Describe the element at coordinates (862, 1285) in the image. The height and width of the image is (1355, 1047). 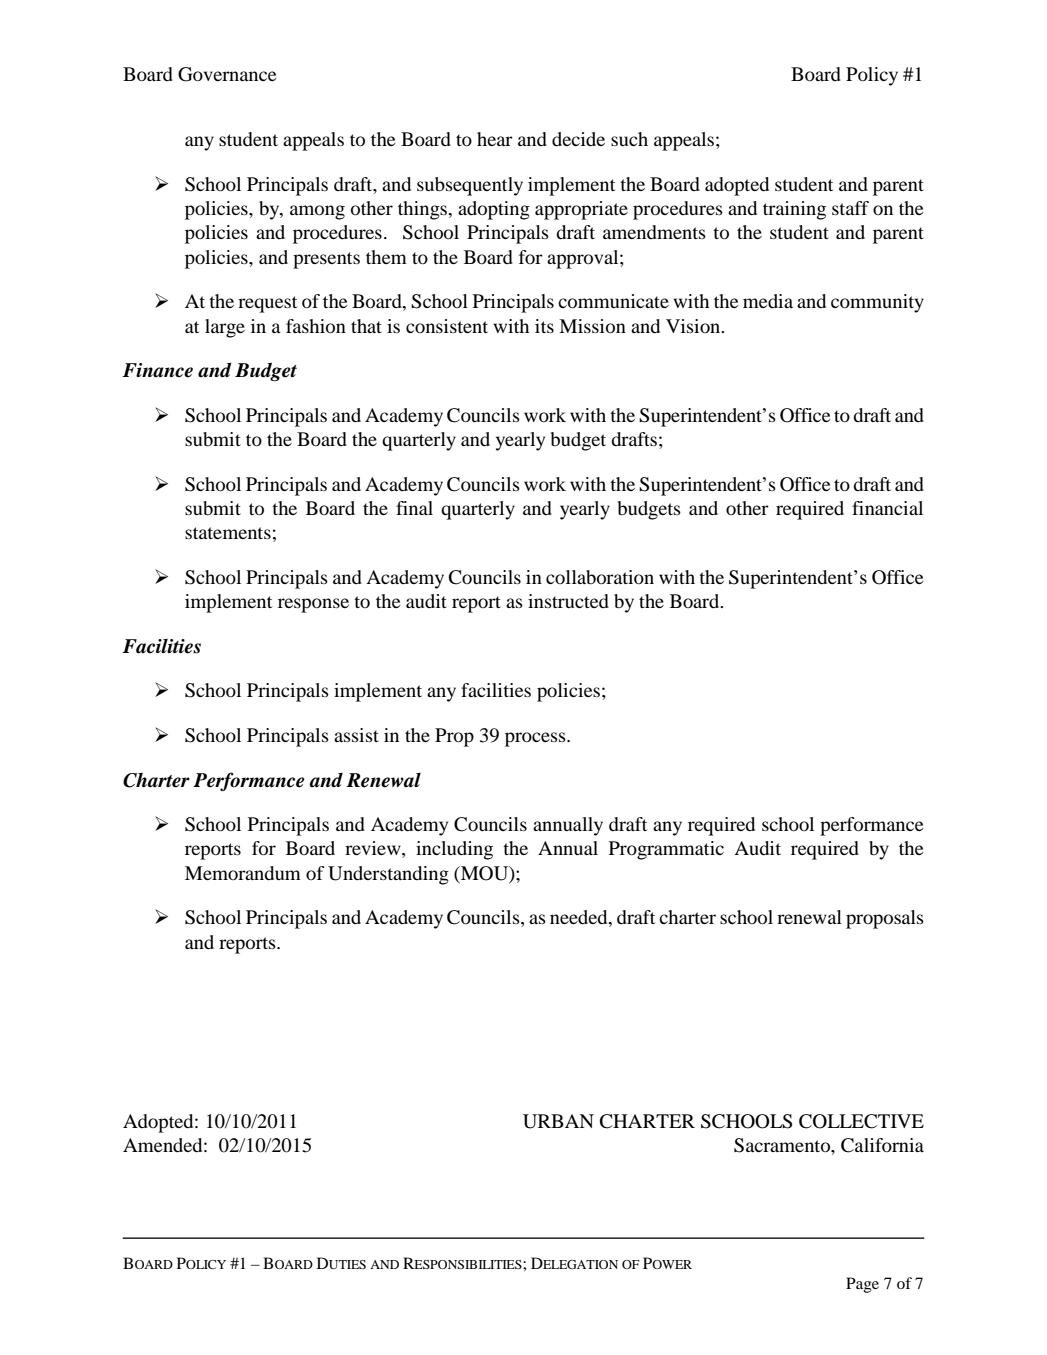
I see `Page` at that location.
